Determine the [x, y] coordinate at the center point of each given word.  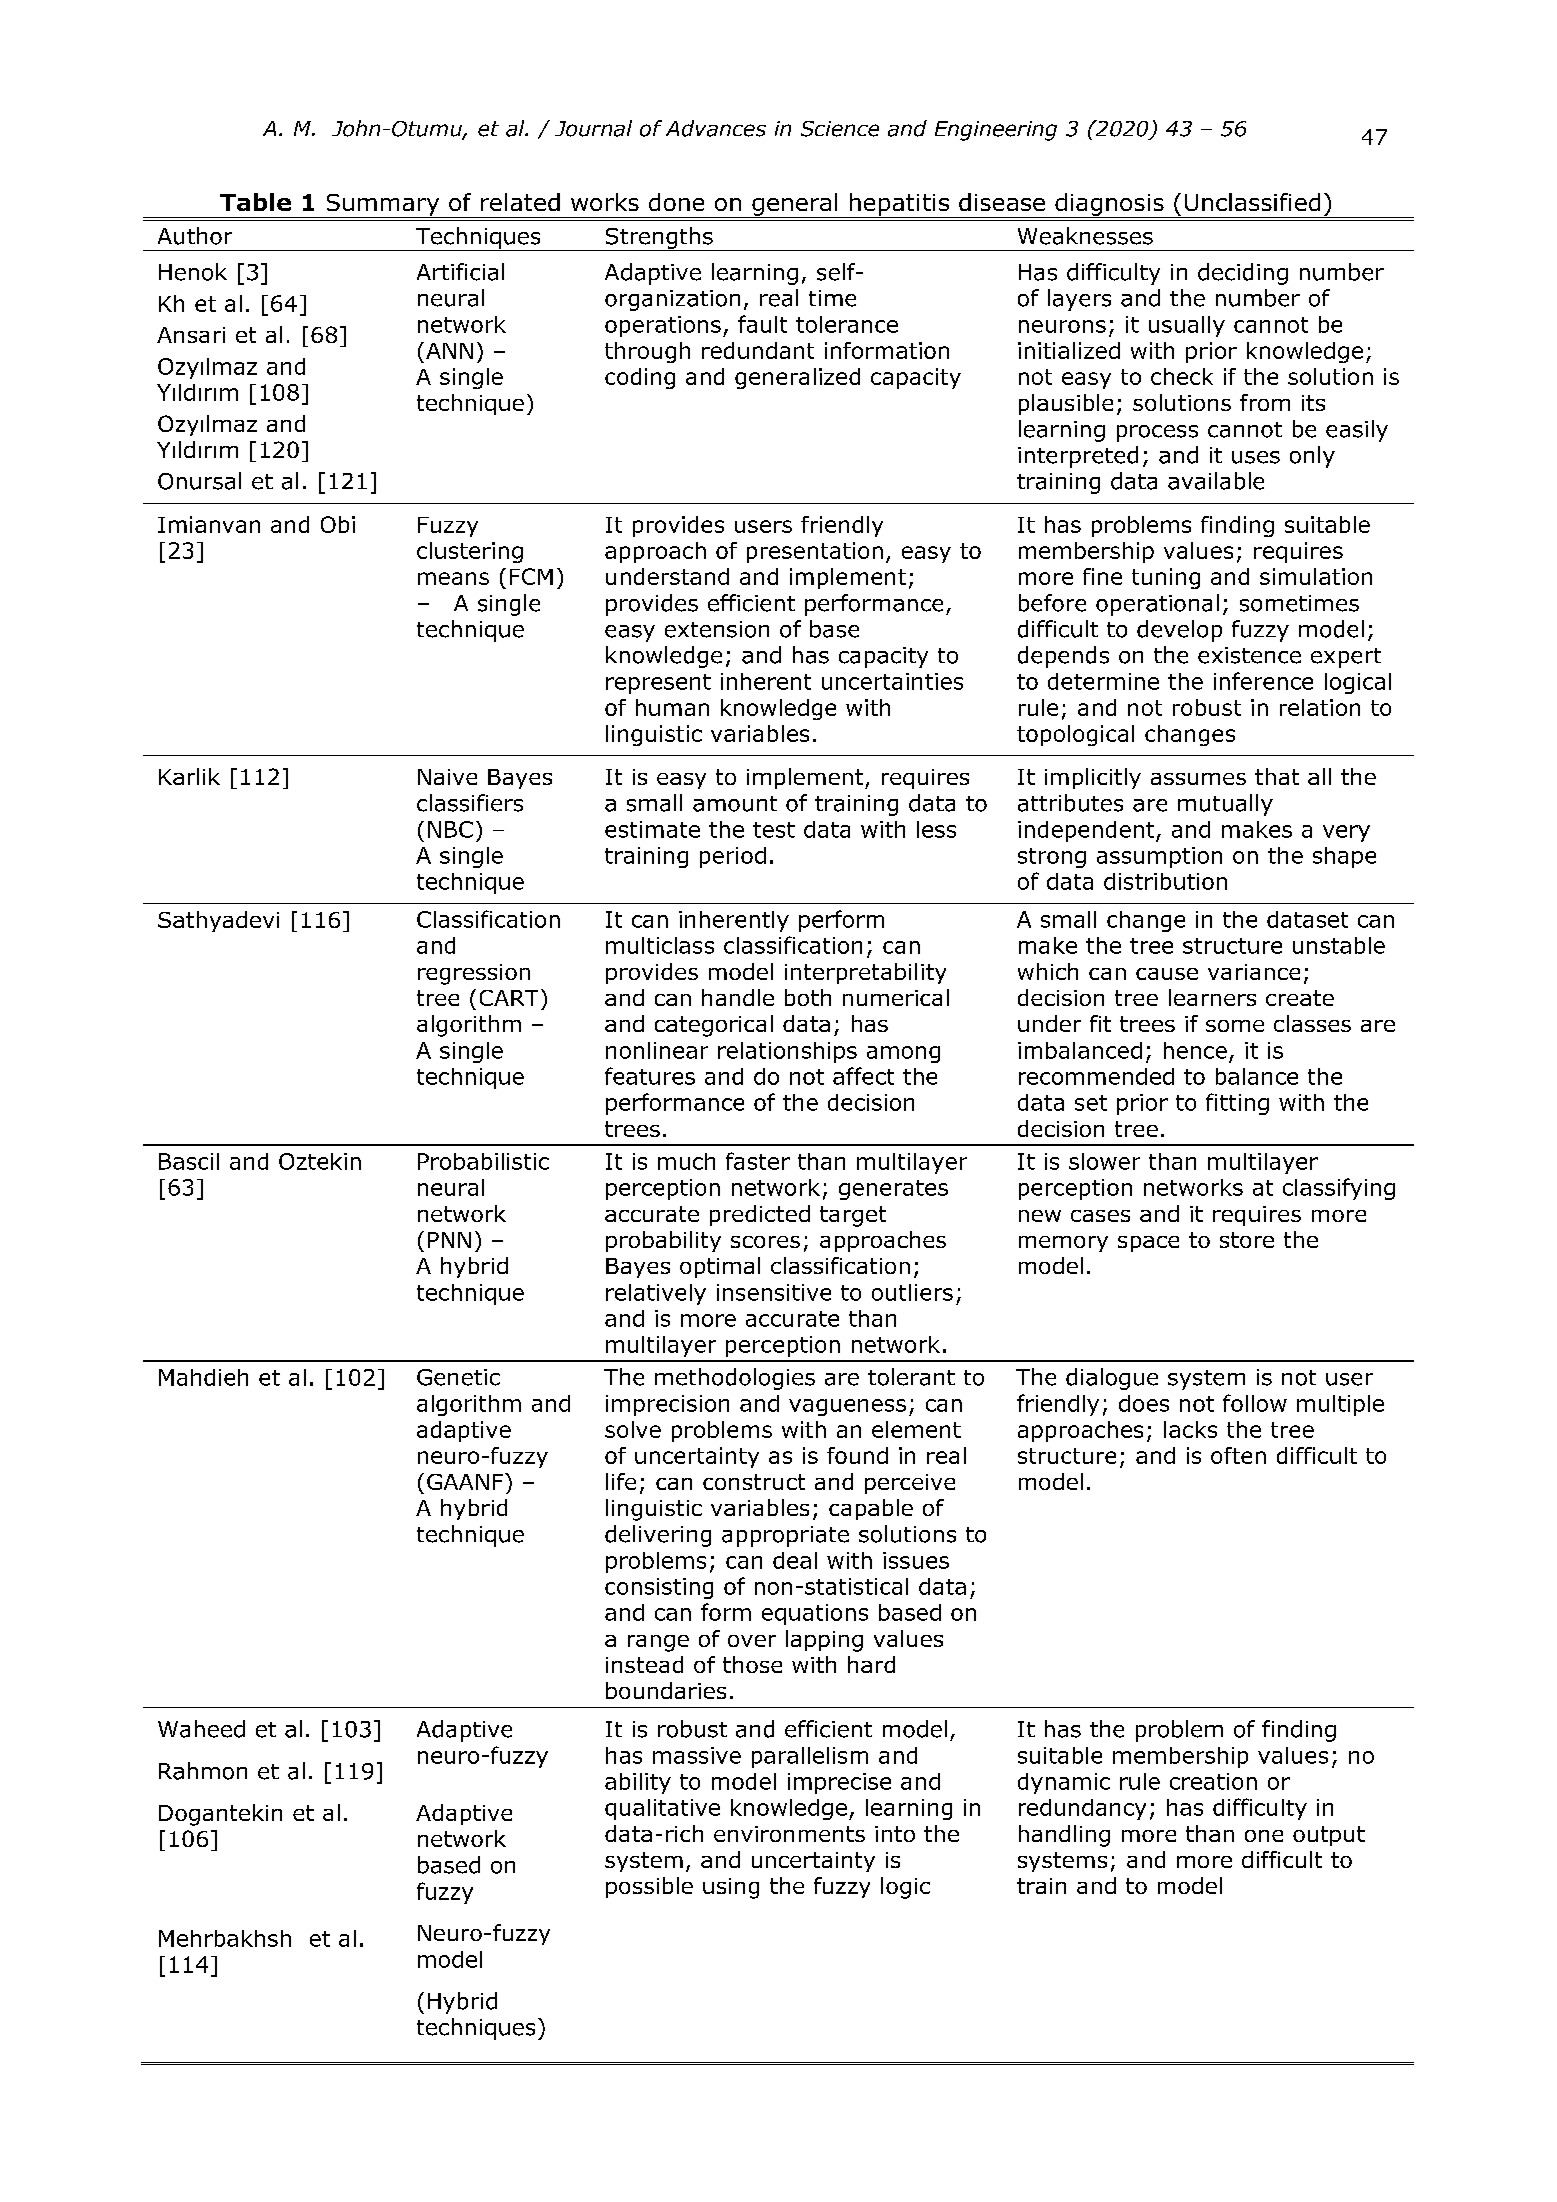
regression [474, 974]
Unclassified [1252, 202]
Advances [716, 128]
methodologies [735, 1379]
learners [1212, 997]
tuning [1166, 578]
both [808, 997]
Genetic [458, 1377]
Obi [338, 524]
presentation [815, 552]
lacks [1190, 1429]
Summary [383, 206]
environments [789, 1834]
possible [649, 1887]
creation [1213, 1781]
